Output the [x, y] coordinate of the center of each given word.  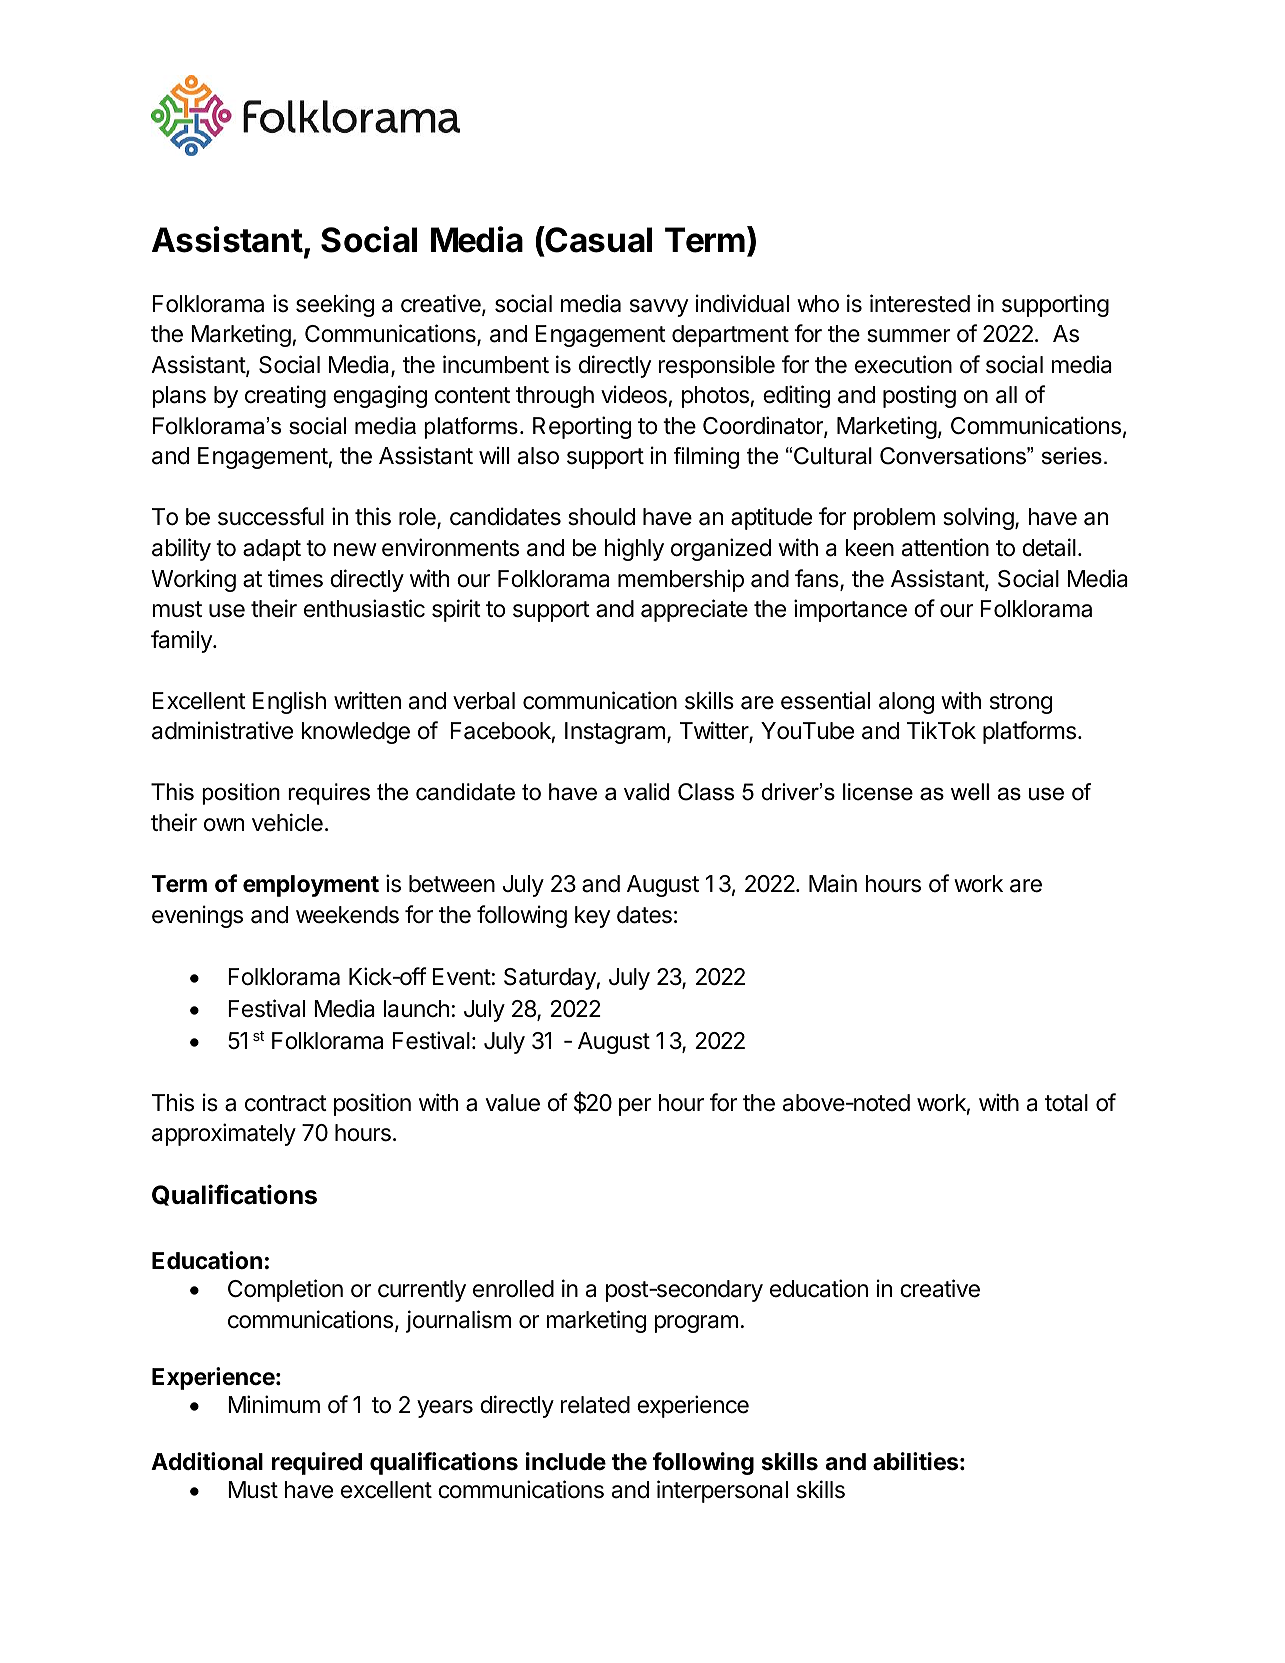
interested [920, 303]
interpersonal [722, 1491]
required [317, 1463]
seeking [335, 305]
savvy [659, 308]
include [566, 1461]
